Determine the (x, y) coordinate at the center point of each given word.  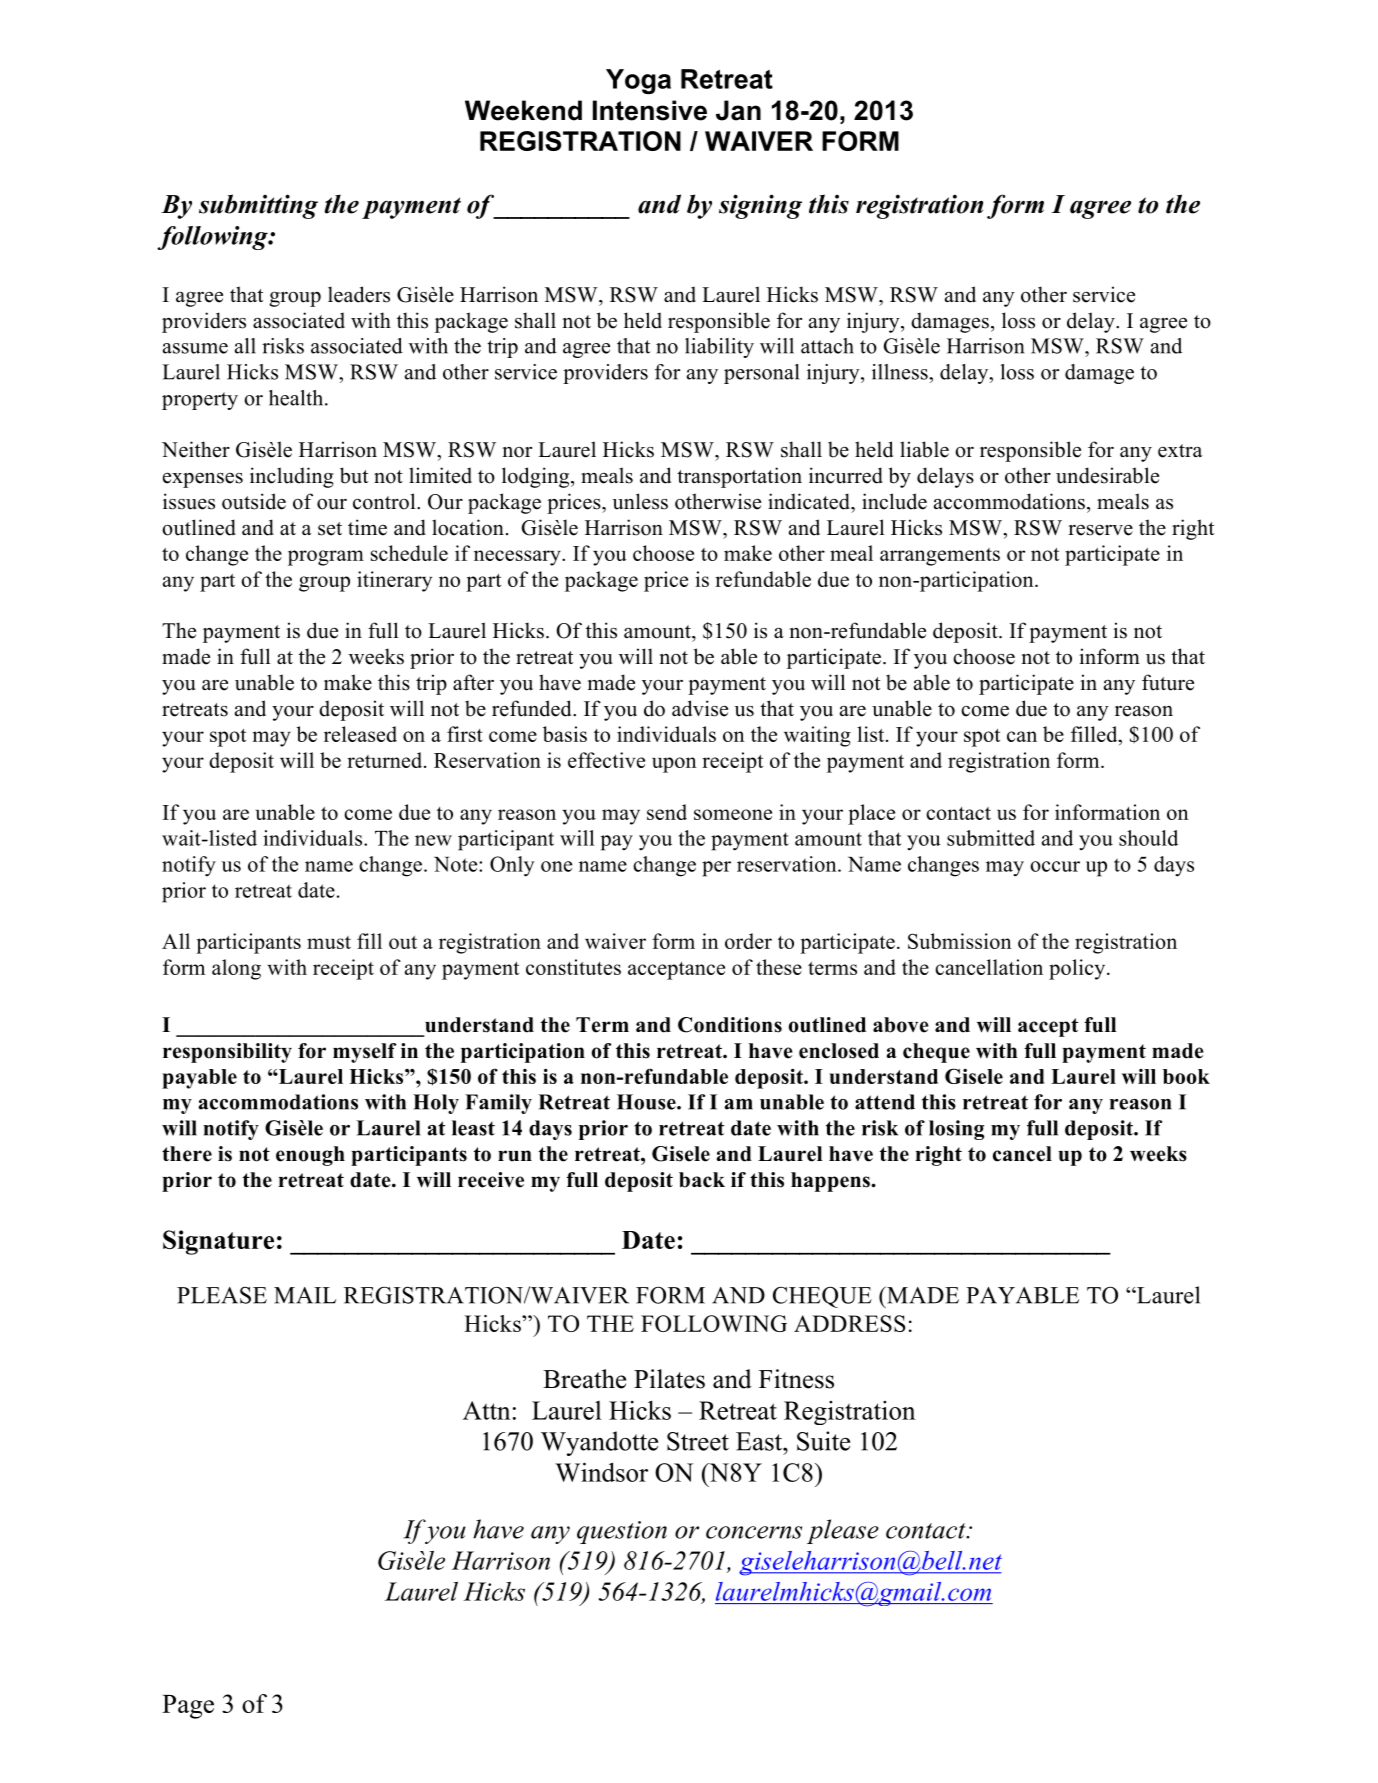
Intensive (650, 110)
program (326, 558)
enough (310, 1156)
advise (700, 708)
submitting (258, 206)
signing (760, 206)
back (702, 1180)
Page (188, 1707)
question (622, 1532)
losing (956, 1130)
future (1168, 682)
